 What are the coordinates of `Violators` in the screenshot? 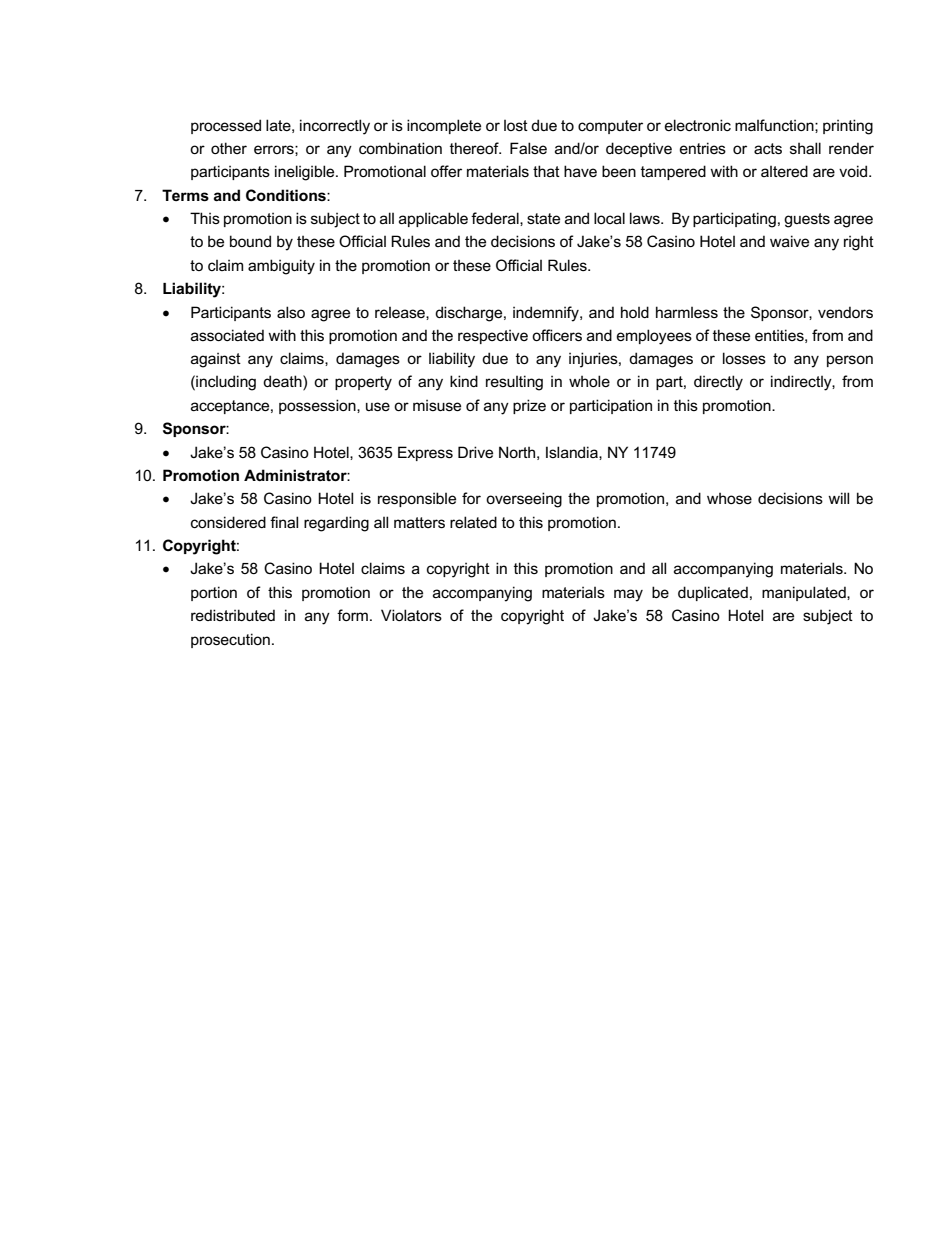 It's located at (411, 615).
